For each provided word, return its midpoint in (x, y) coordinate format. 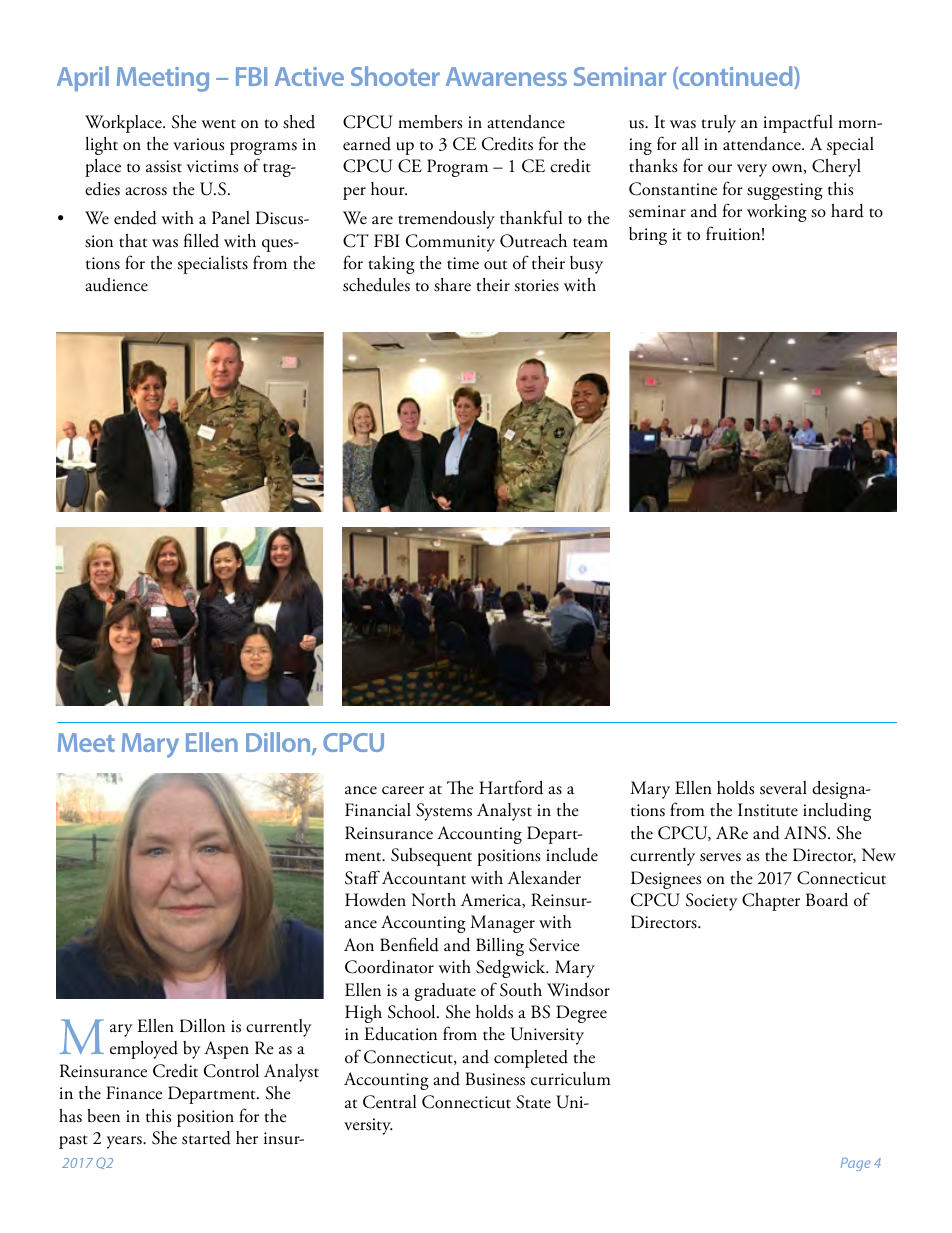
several (783, 788)
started (206, 1138)
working (777, 213)
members (430, 121)
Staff (362, 877)
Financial (378, 810)
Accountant (424, 878)
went (218, 124)
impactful (798, 123)
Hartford (511, 787)
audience (116, 285)
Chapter (771, 902)
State (533, 1102)
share (452, 285)
